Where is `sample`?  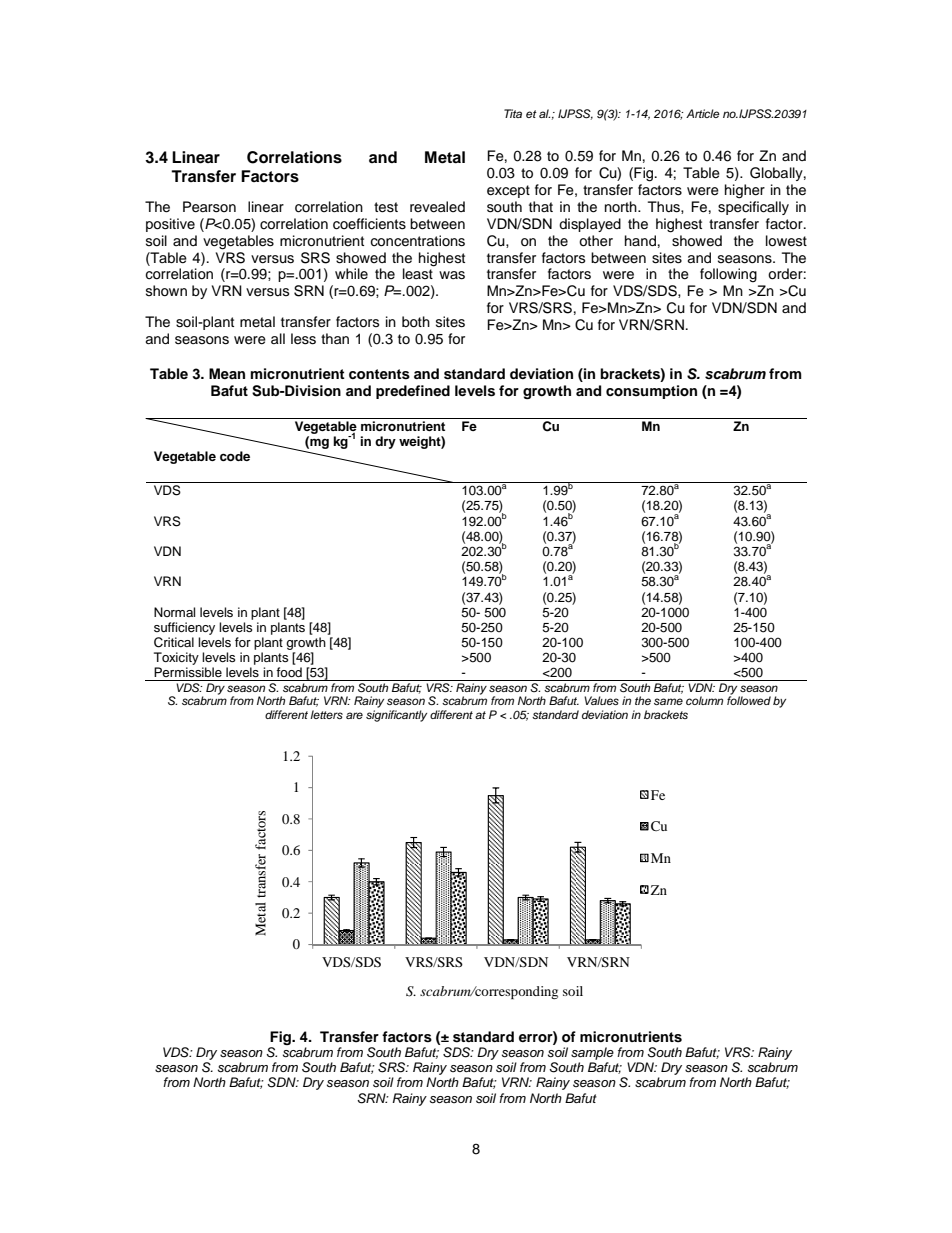
sample is located at coordinates (592, 1053).
